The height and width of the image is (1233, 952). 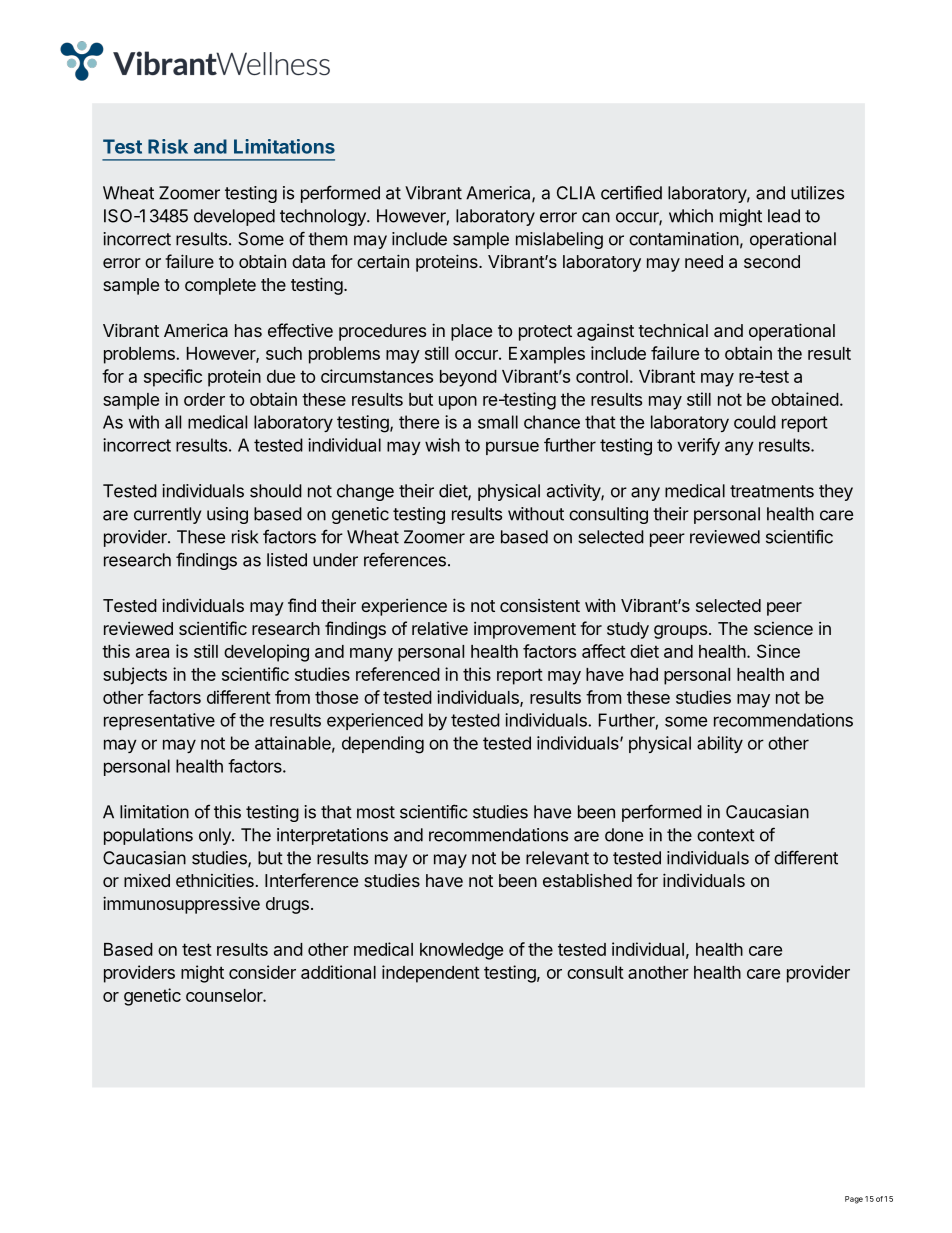 What do you see at coordinates (525, 630) in the image?
I see `improvement` at bounding box center [525, 630].
